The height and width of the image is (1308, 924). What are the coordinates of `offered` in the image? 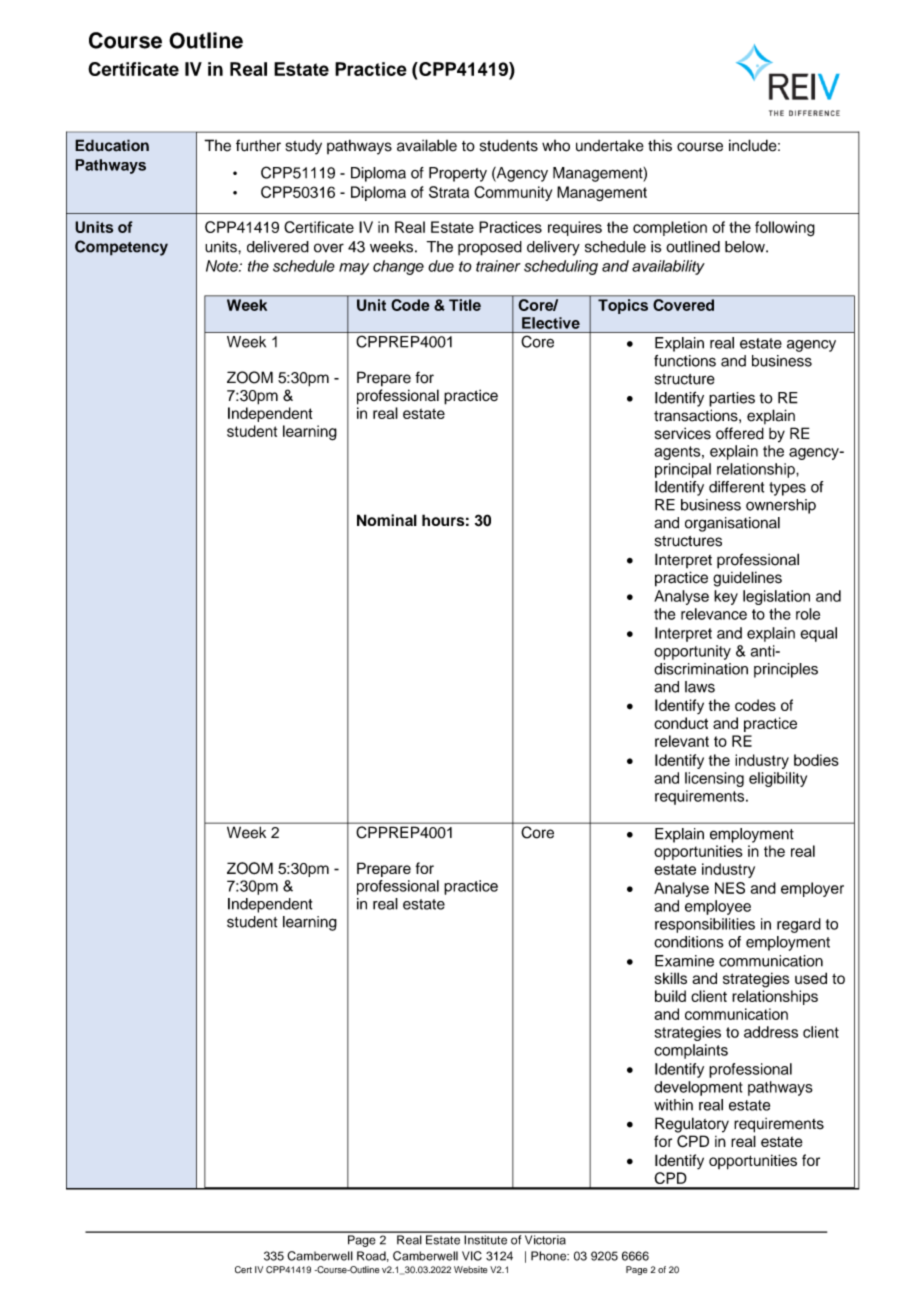 It's located at (740, 433).
